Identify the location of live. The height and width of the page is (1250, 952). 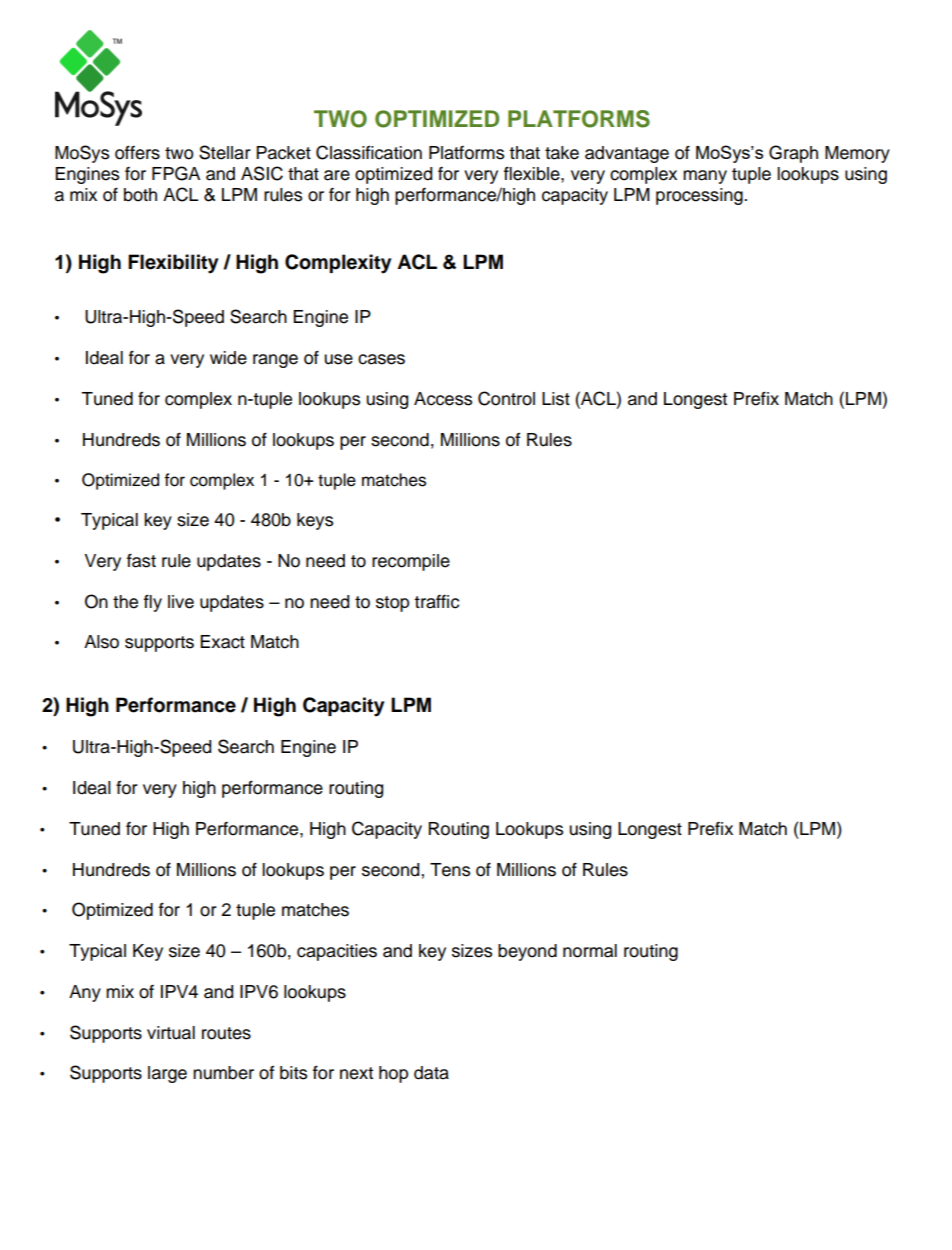
(181, 602).
